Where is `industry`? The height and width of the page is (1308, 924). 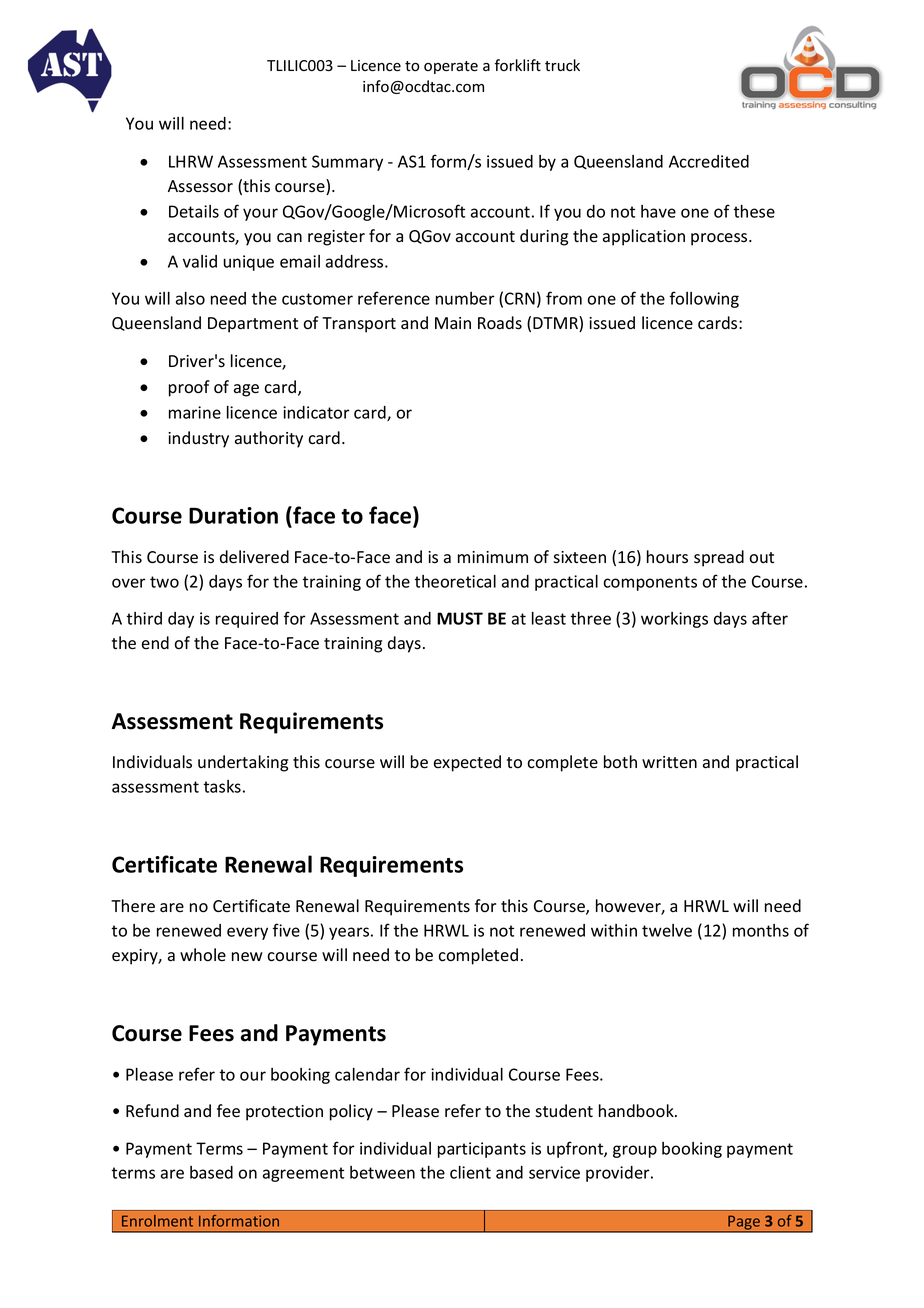
industry is located at coordinates (198, 439).
